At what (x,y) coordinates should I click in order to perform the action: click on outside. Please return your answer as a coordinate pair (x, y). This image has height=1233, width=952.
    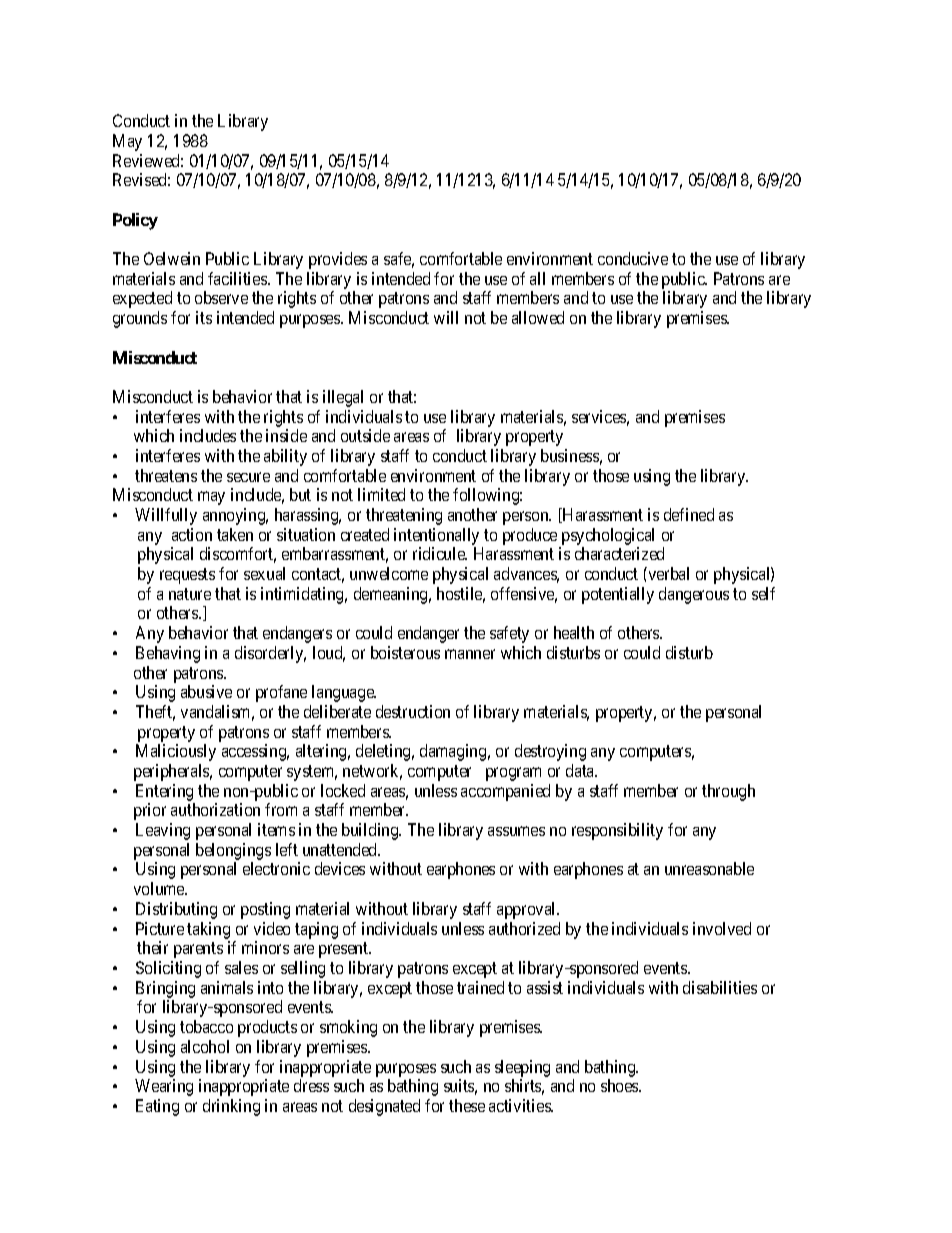
    Looking at the image, I should click on (365, 435).
